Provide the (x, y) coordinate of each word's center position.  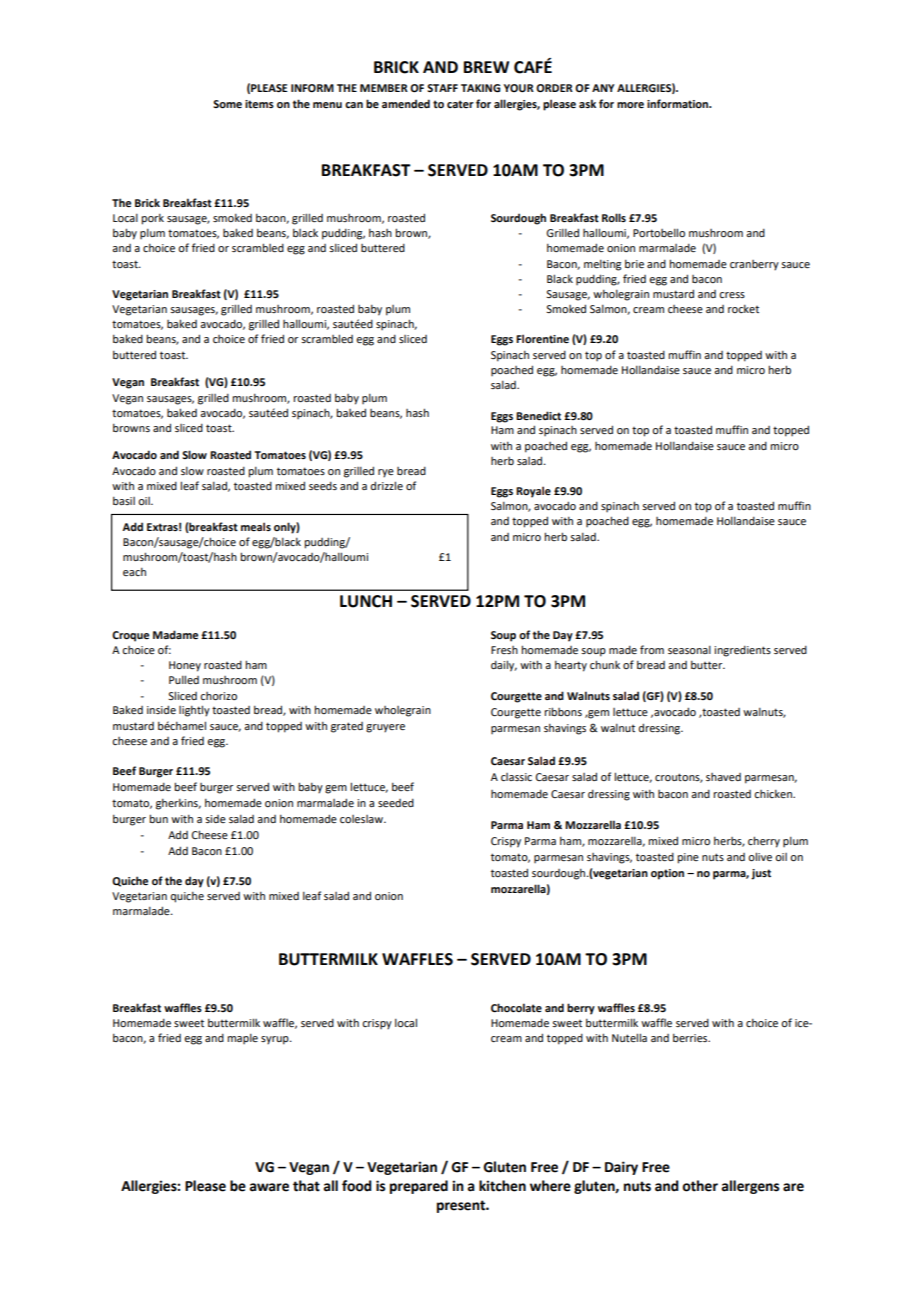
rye (386, 473)
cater (460, 104)
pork (152, 219)
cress (732, 295)
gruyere (385, 728)
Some (227, 104)
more (630, 105)
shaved (723, 777)
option (667, 874)
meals (256, 526)
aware (269, 1187)
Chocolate (516, 1007)
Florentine (542, 338)
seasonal (689, 650)
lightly (194, 711)
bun (158, 818)
